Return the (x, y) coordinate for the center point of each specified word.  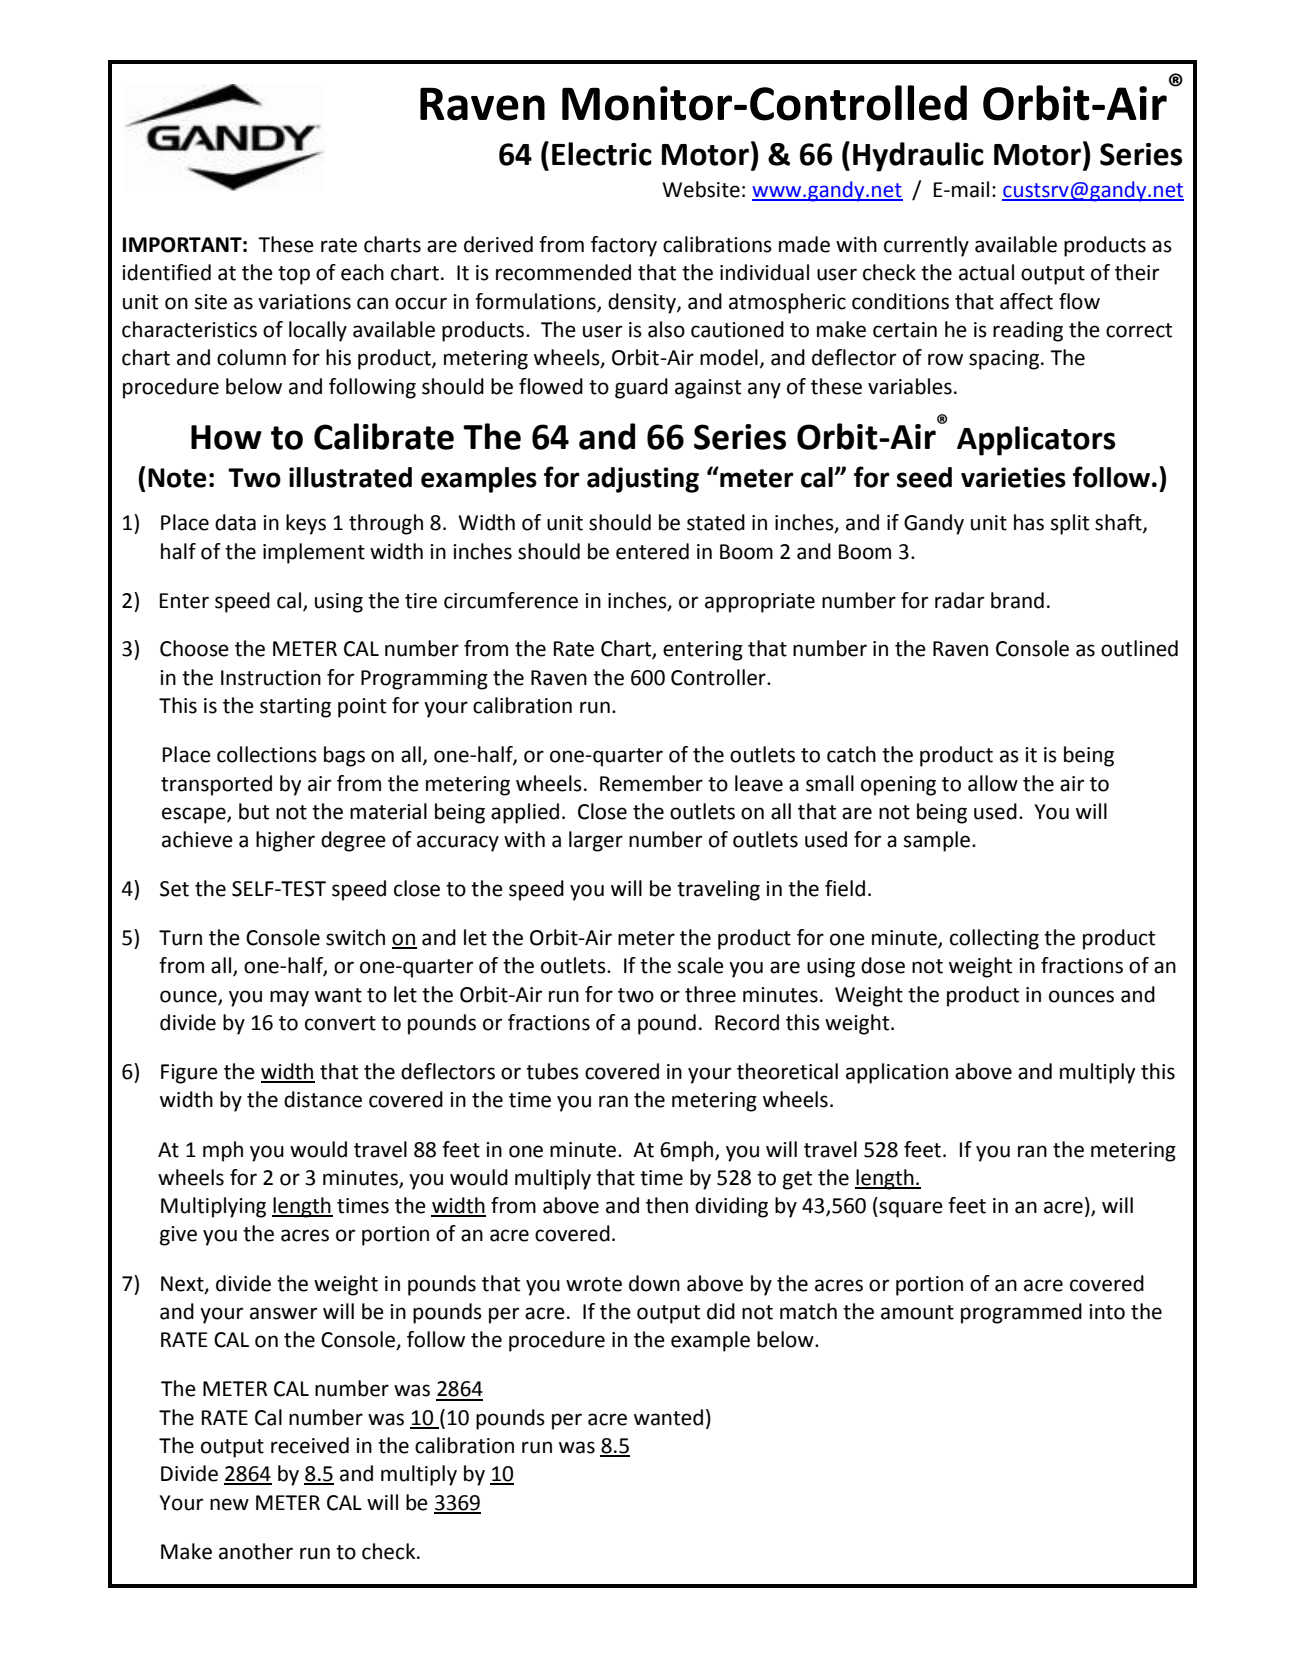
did (721, 1311)
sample (938, 841)
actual (986, 272)
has (1029, 522)
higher (285, 841)
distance (323, 1099)
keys (306, 524)
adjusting (643, 480)
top (294, 275)
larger (596, 841)
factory (624, 246)
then (667, 1205)
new (229, 1504)
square (910, 1209)
